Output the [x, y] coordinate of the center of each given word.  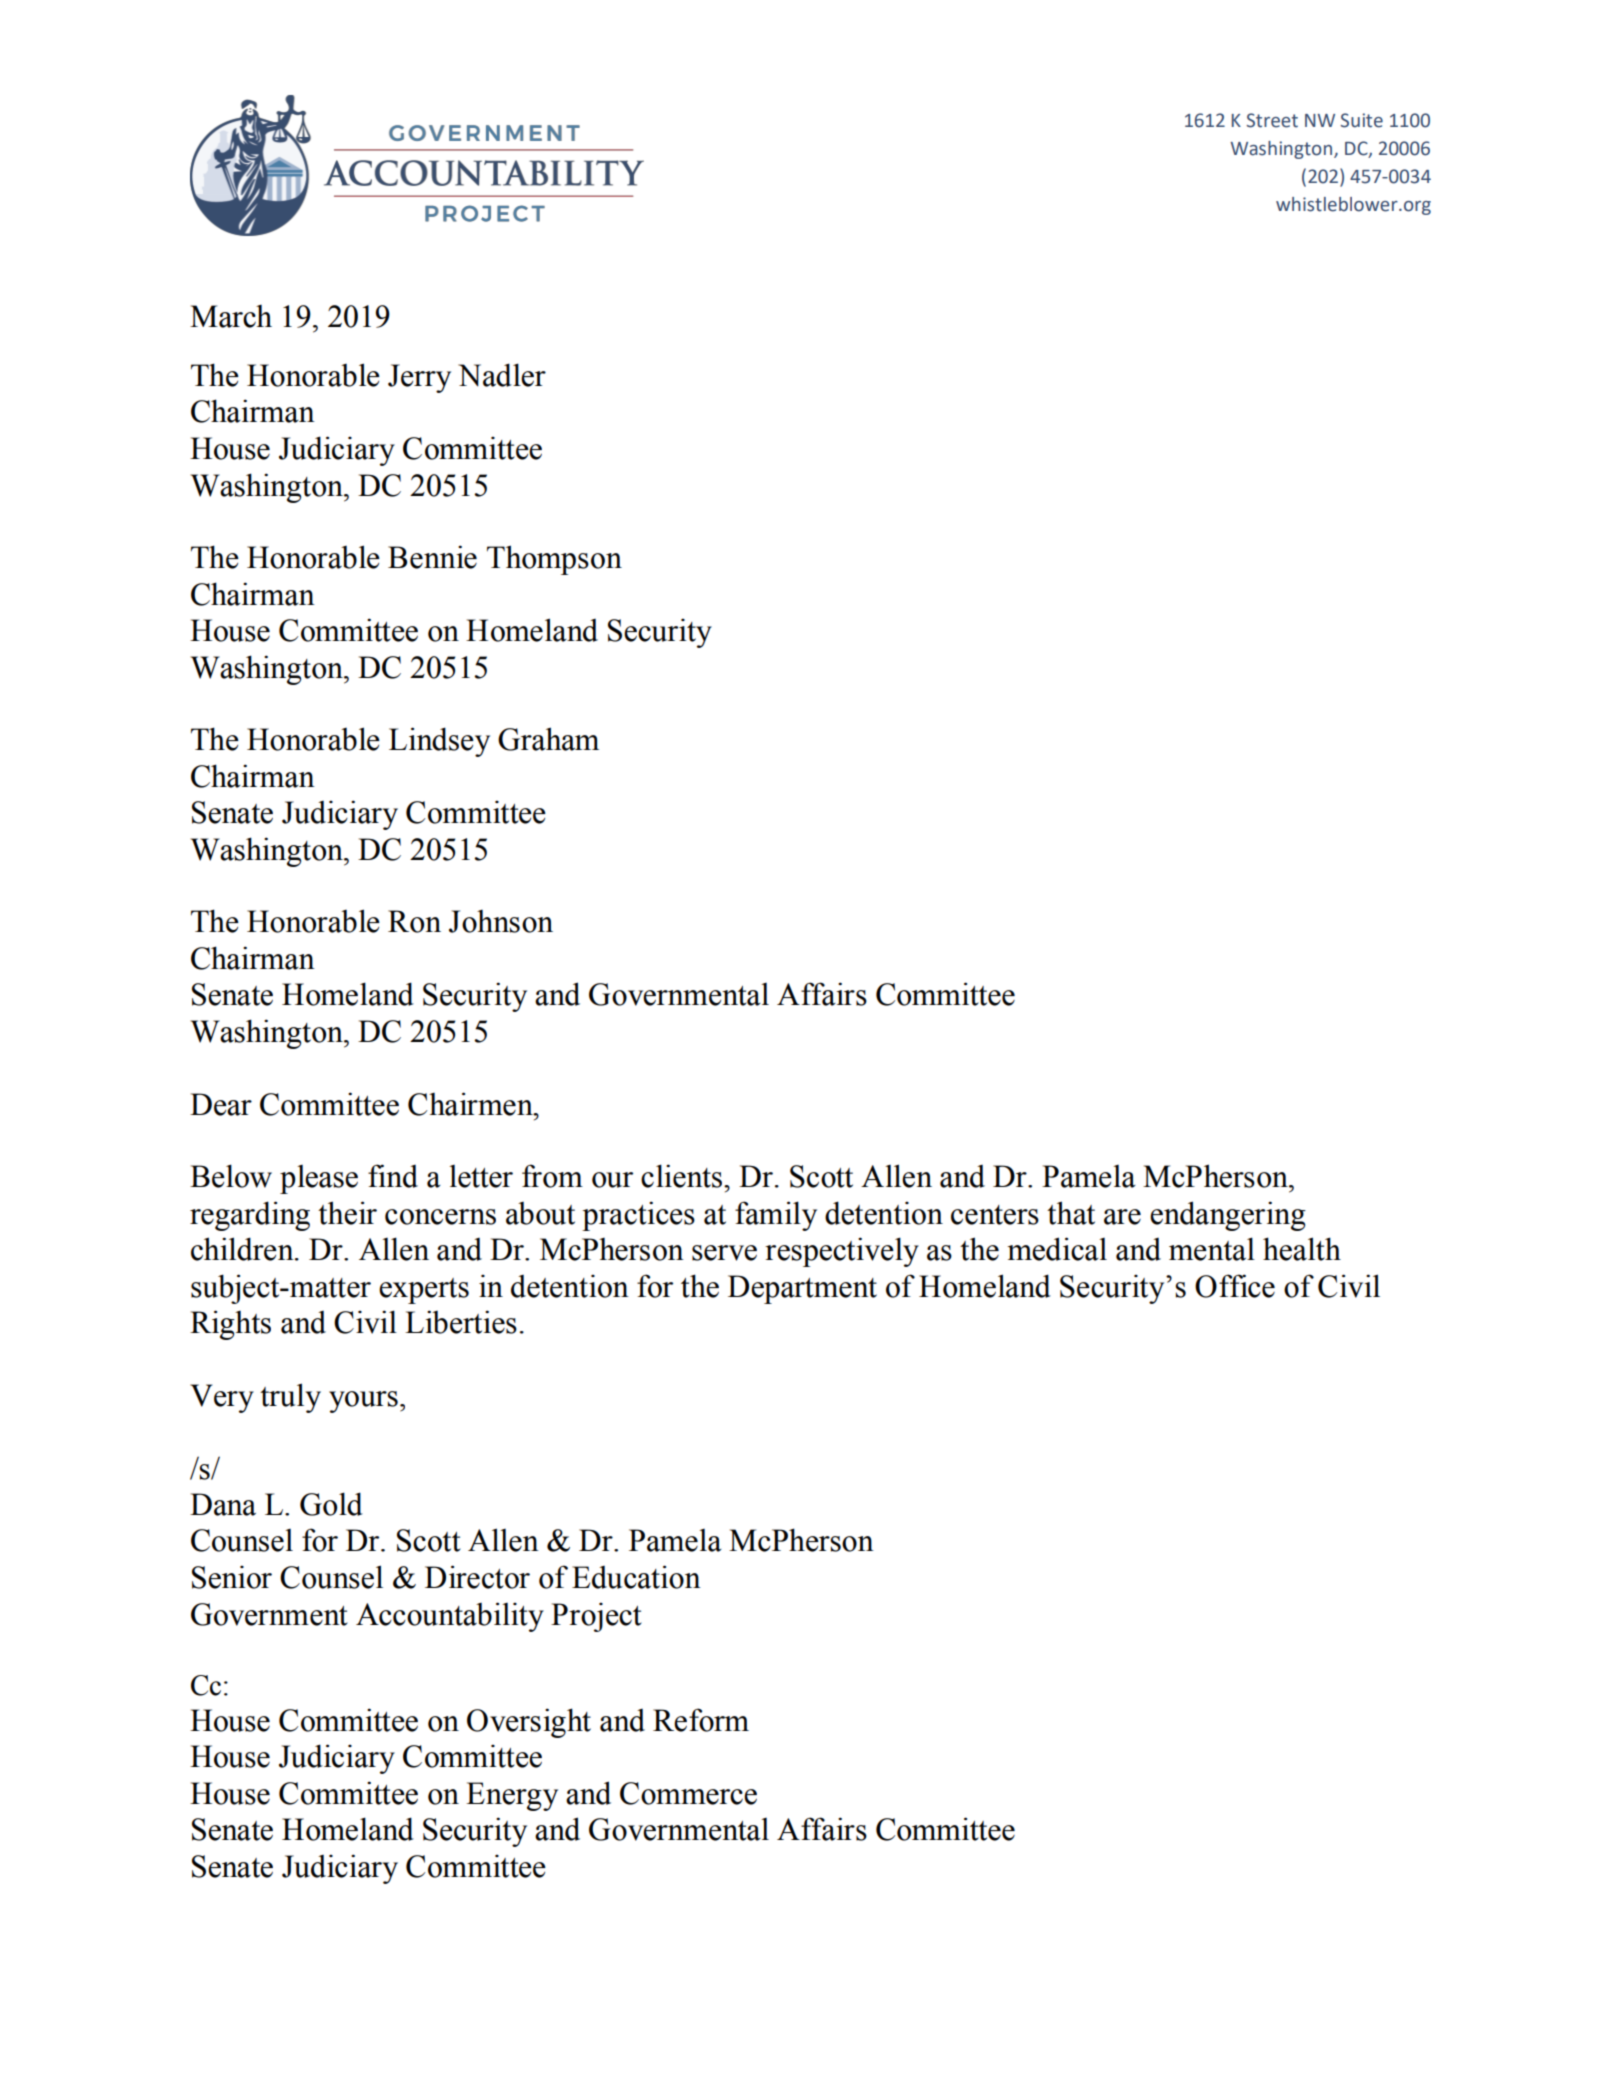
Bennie [432, 557]
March [231, 316]
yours [363, 1402]
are [1122, 1217]
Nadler [502, 375]
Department [802, 1289]
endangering [1228, 1216]
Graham [548, 739]
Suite [1361, 120]
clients [681, 1176]
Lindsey [439, 742]
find [393, 1176]
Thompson [554, 560]
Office [1235, 1286]
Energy [512, 1796]
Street [1272, 120]
